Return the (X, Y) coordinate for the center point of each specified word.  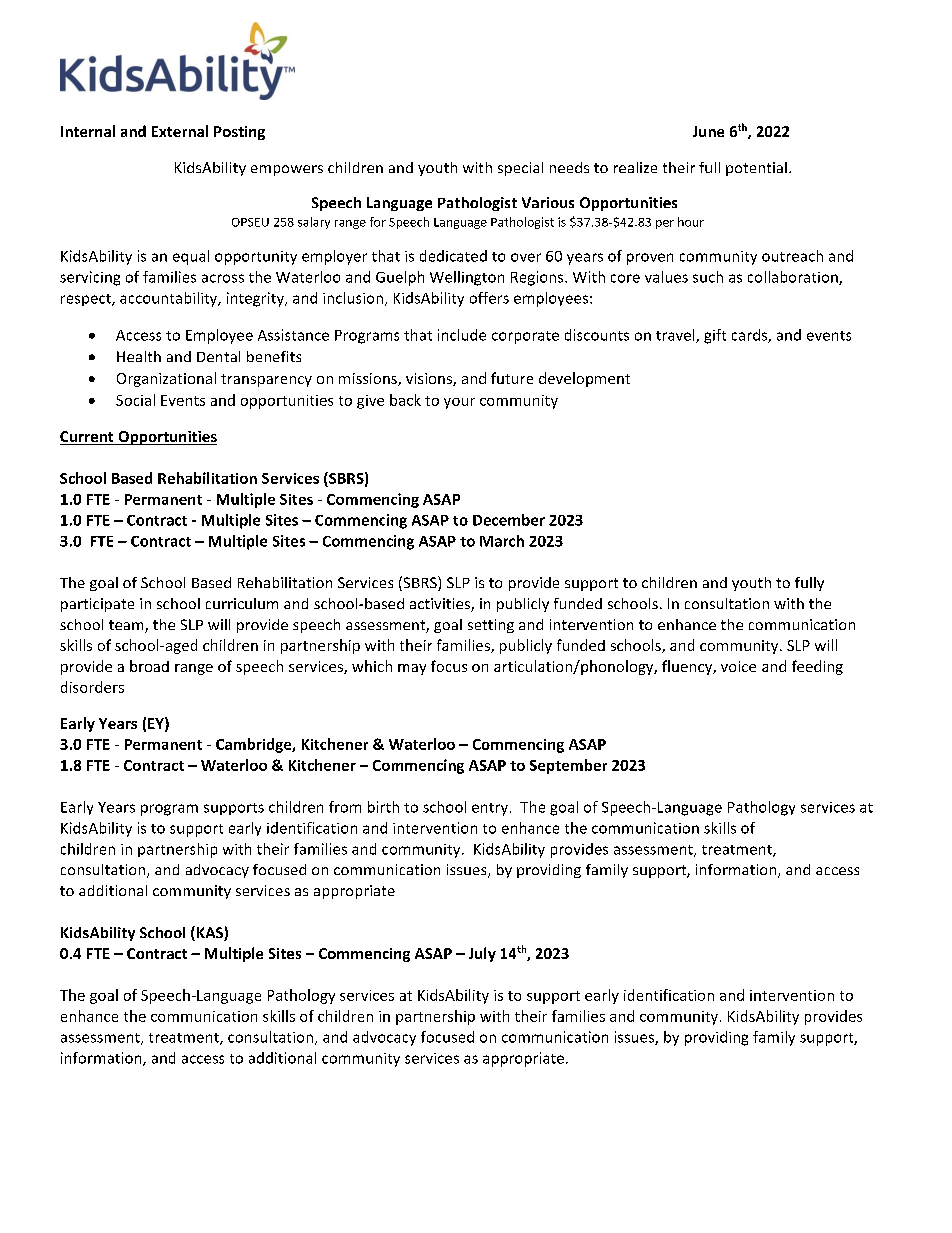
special (520, 169)
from (345, 807)
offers (489, 298)
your (459, 403)
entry (490, 809)
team (127, 626)
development (584, 379)
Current (88, 438)
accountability (170, 299)
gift (715, 336)
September (568, 766)
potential (756, 169)
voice (738, 666)
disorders (92, 687)
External (180, 131)
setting (491, 626)
